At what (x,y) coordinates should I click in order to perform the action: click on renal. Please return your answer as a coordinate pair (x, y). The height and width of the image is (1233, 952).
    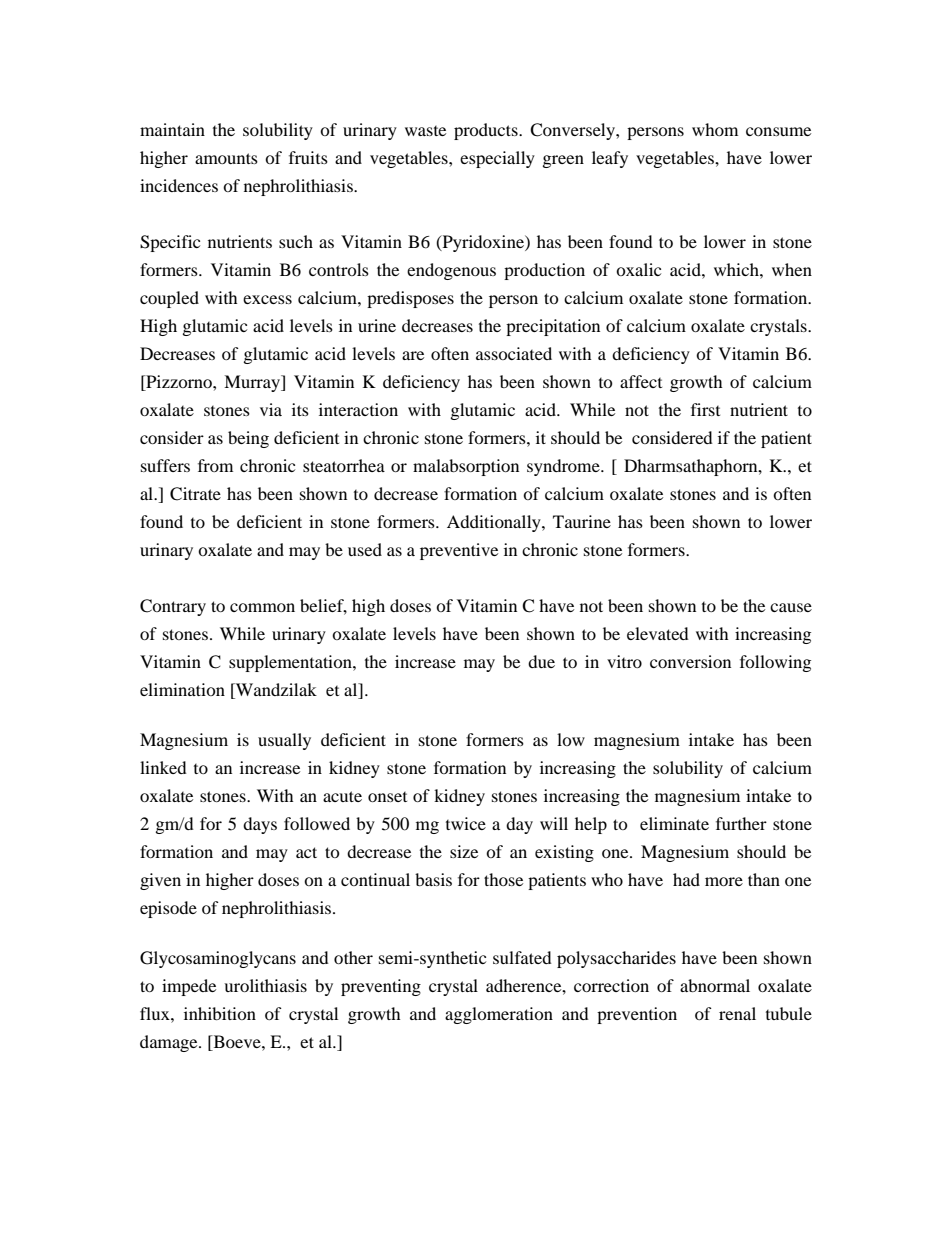
    Looking at the image, I should click on (737, 1013).
